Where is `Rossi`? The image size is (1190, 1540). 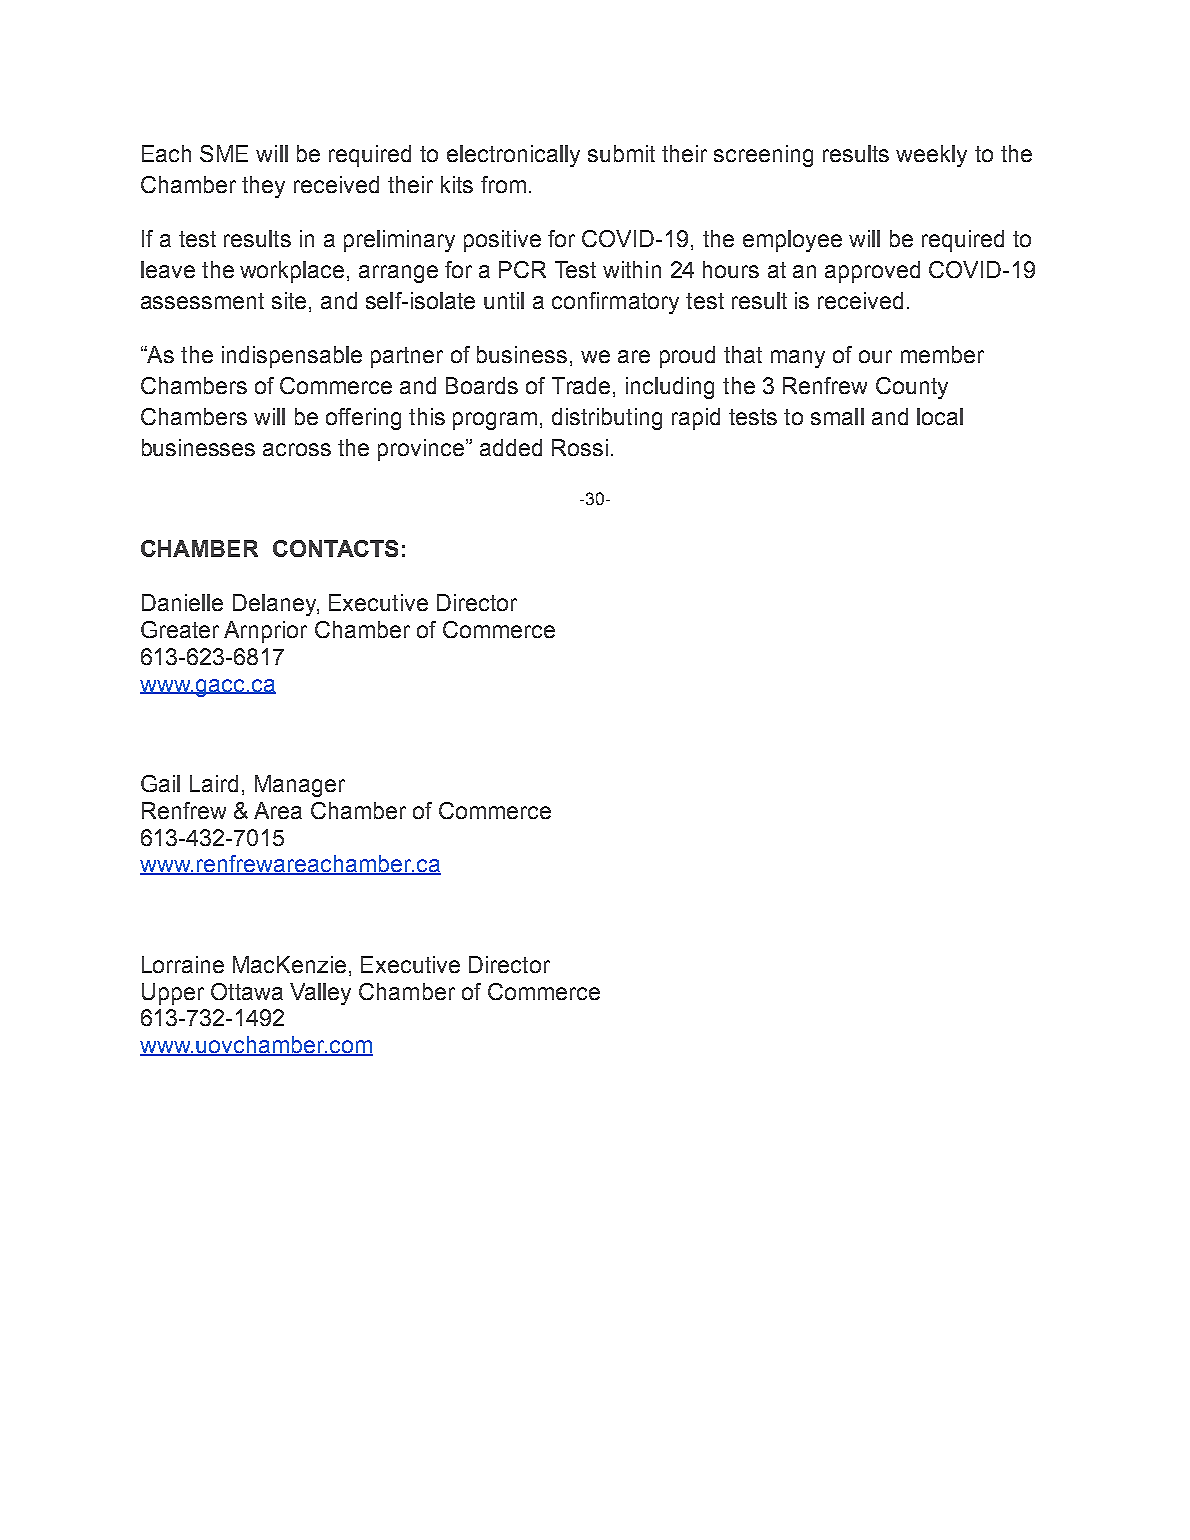 Rossi is located at coordinates (580, 447).
